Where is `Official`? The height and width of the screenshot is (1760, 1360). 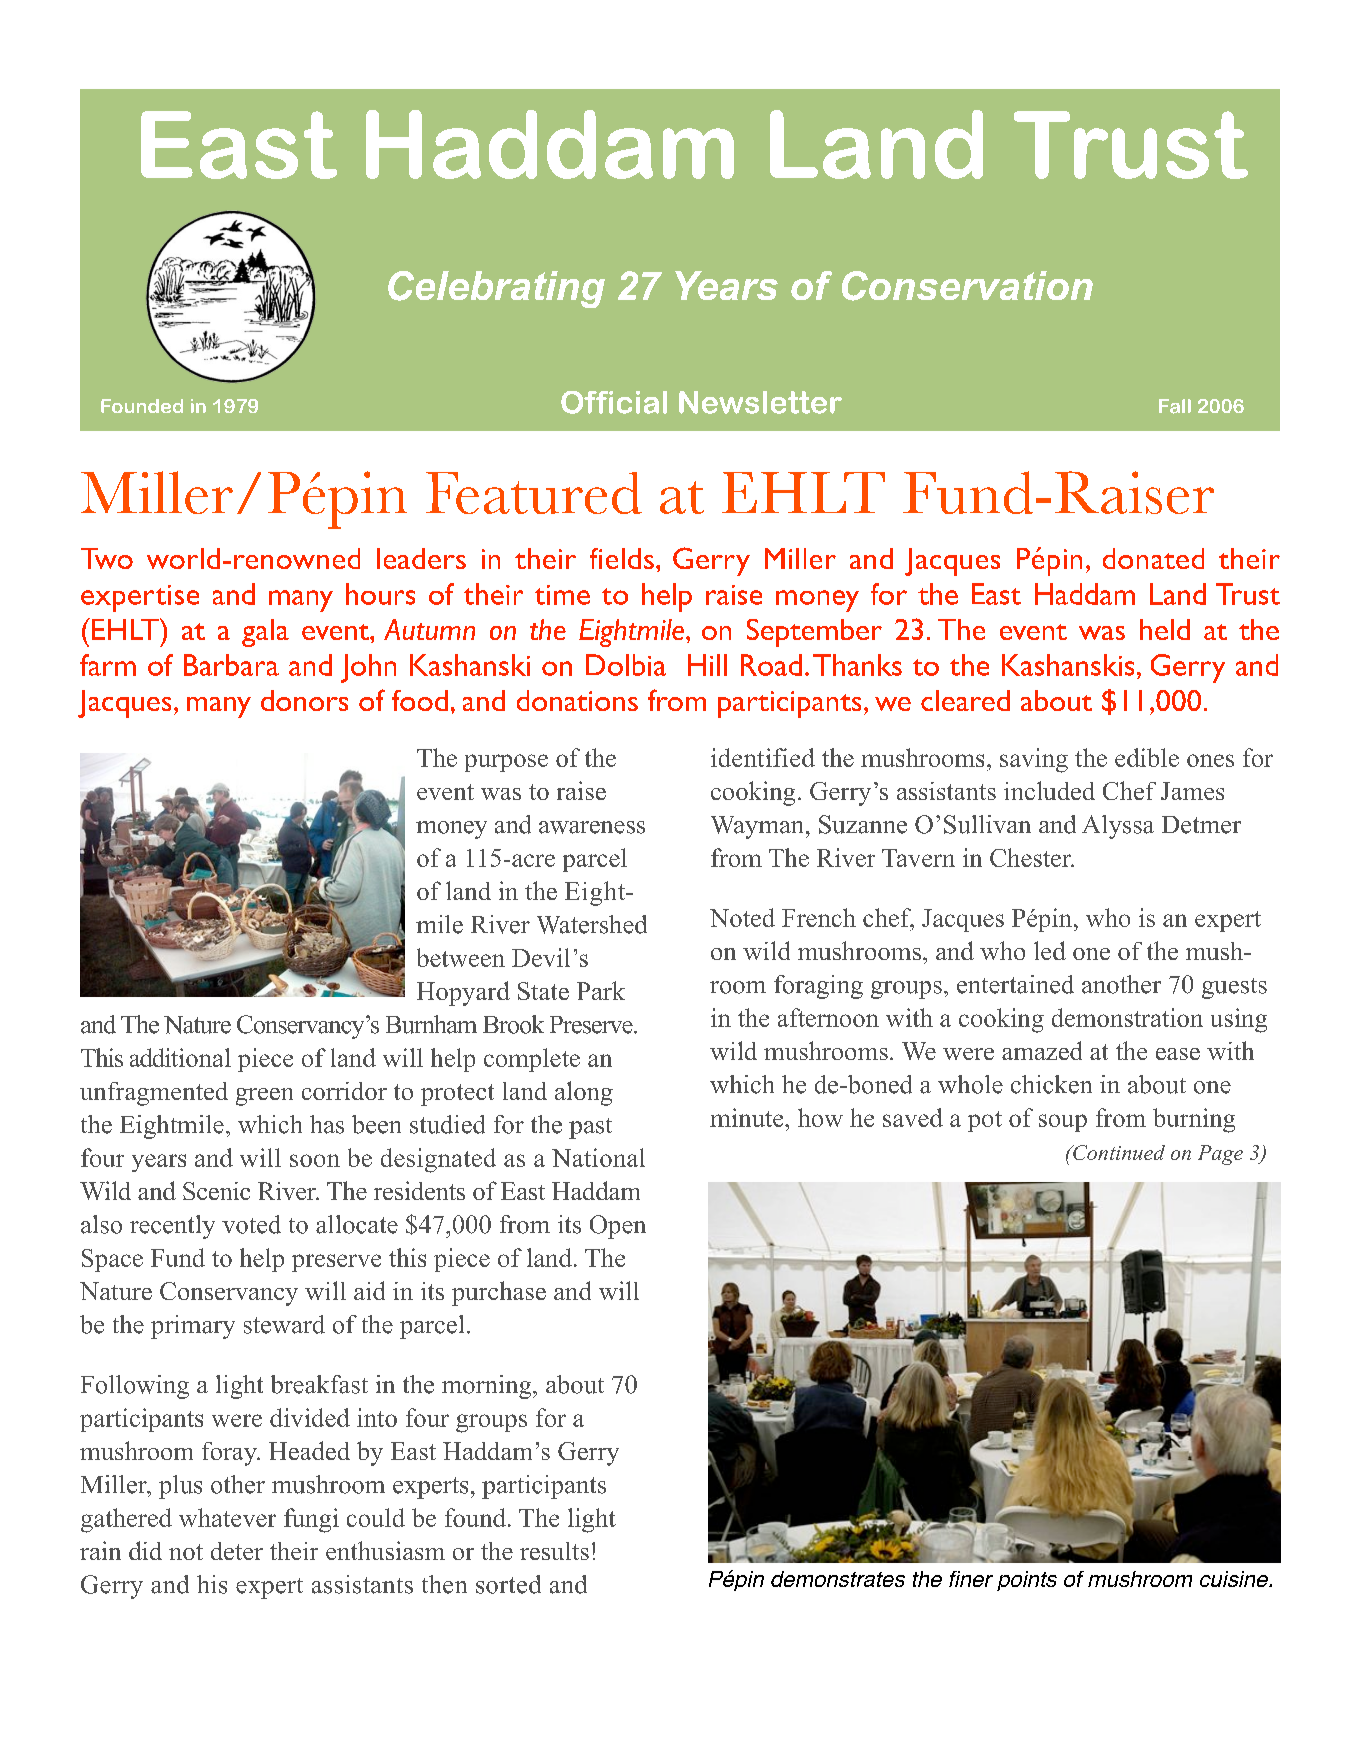 Official is located at coordinates (614, 402).
